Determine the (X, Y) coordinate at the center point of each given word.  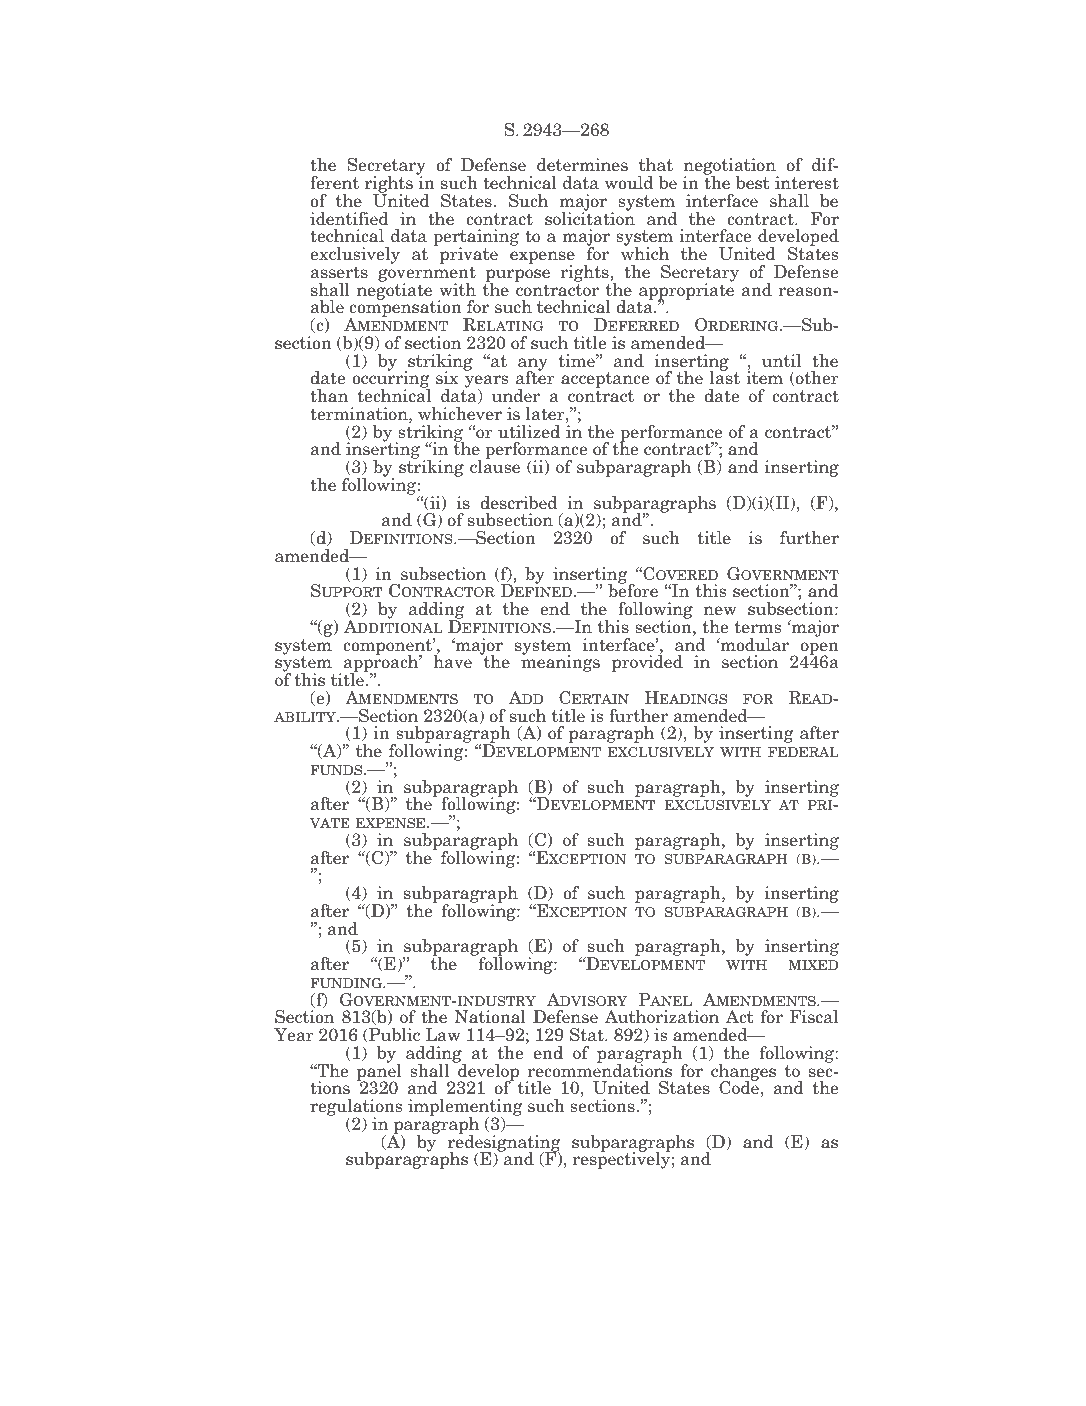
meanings (560, 663)
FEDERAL (803, 752)
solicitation (590, 217)
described (519, 503)
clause (495, 466)
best (753, 183)
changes (743, 1073)
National (490, 1016)
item (764, 378)
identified (349, 219)
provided (647, 662)
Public (393, 1035)
